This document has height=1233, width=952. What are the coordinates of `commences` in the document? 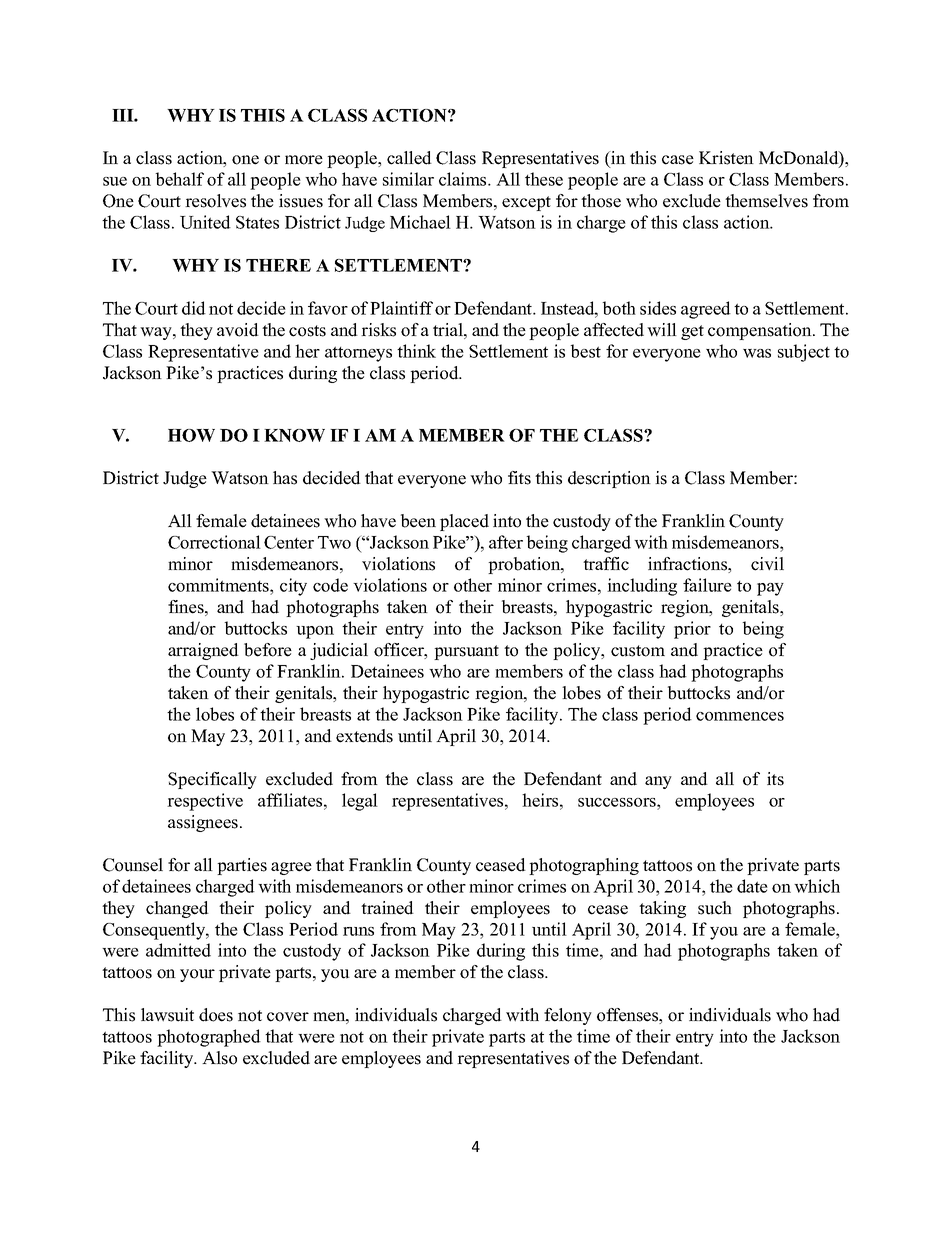 It's located at (740, 716).
